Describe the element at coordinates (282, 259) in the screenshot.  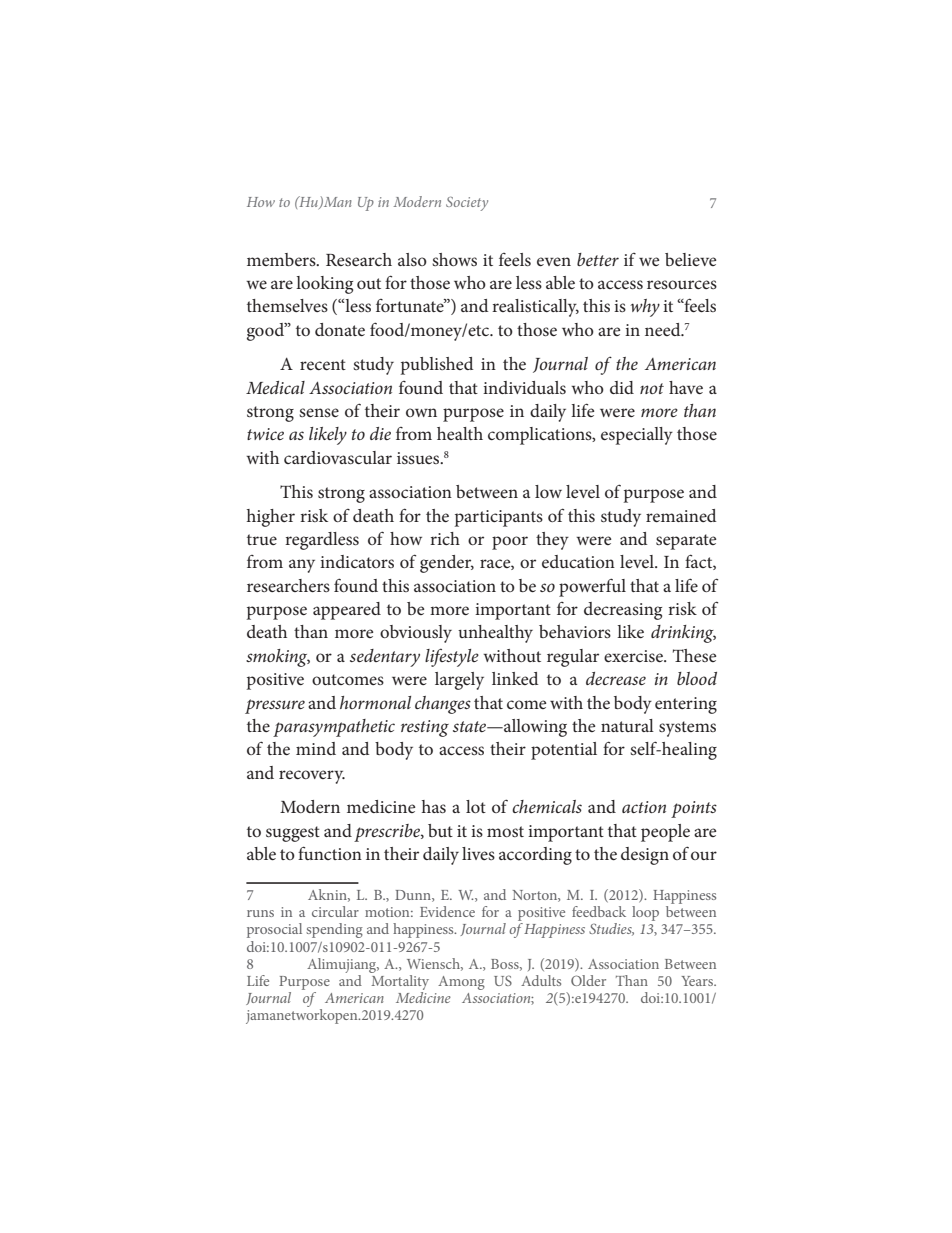
I see `members` at that location.
